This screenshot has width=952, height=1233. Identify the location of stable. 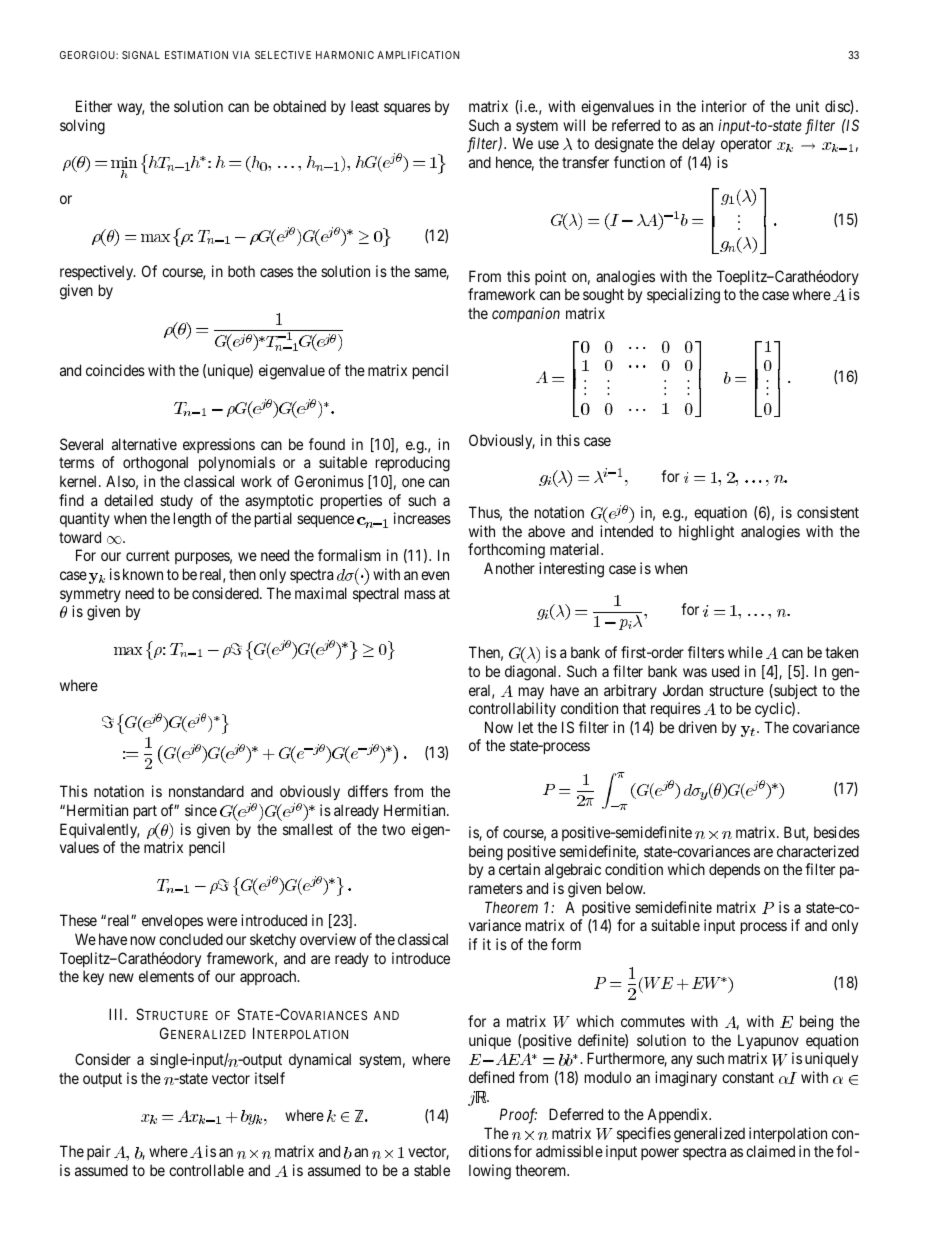
(432, 1170).
